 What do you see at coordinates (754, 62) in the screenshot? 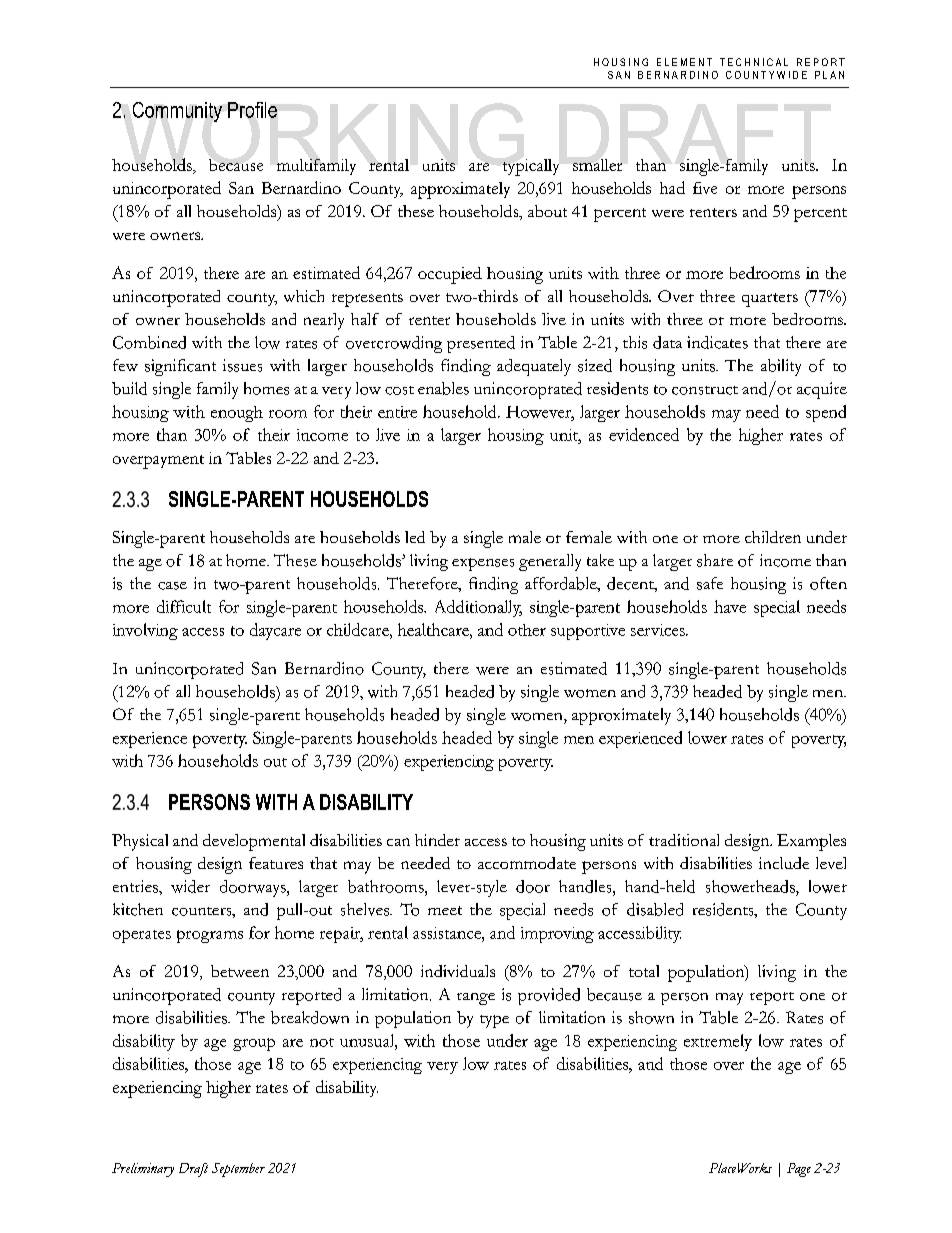
I see `TECHNICAL` at bounding box center [754, 62].
